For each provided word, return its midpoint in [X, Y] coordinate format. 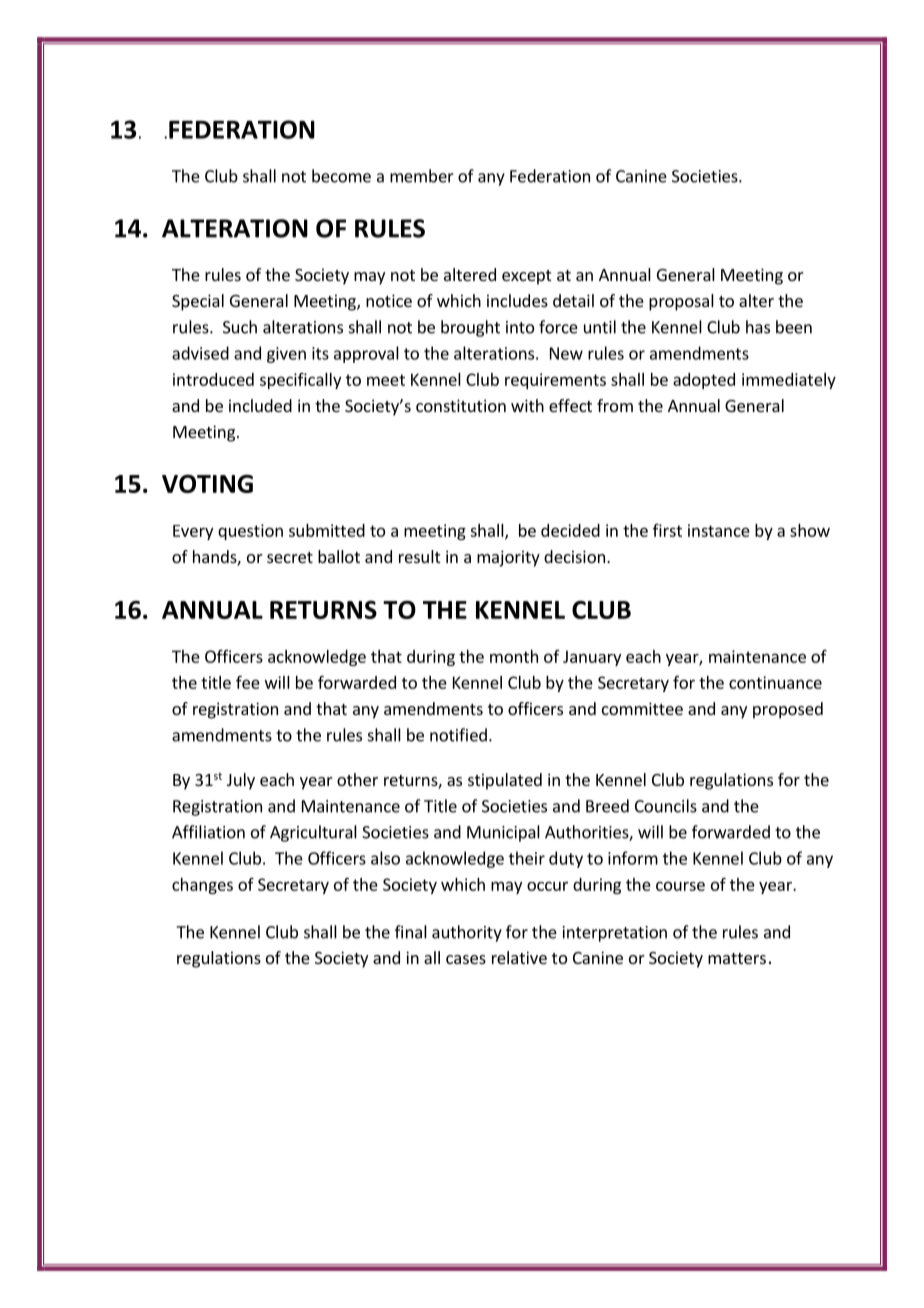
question [250, 532]
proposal [681, 302]
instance [719, 530]
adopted [704, 381]
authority [467, 933]
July [241, 781]
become [341, 176]
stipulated [505, 781]
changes [202, 886]
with [527, 405]
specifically [300, 381]
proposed [788, 710]
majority [508, 558]
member [422, 176]
